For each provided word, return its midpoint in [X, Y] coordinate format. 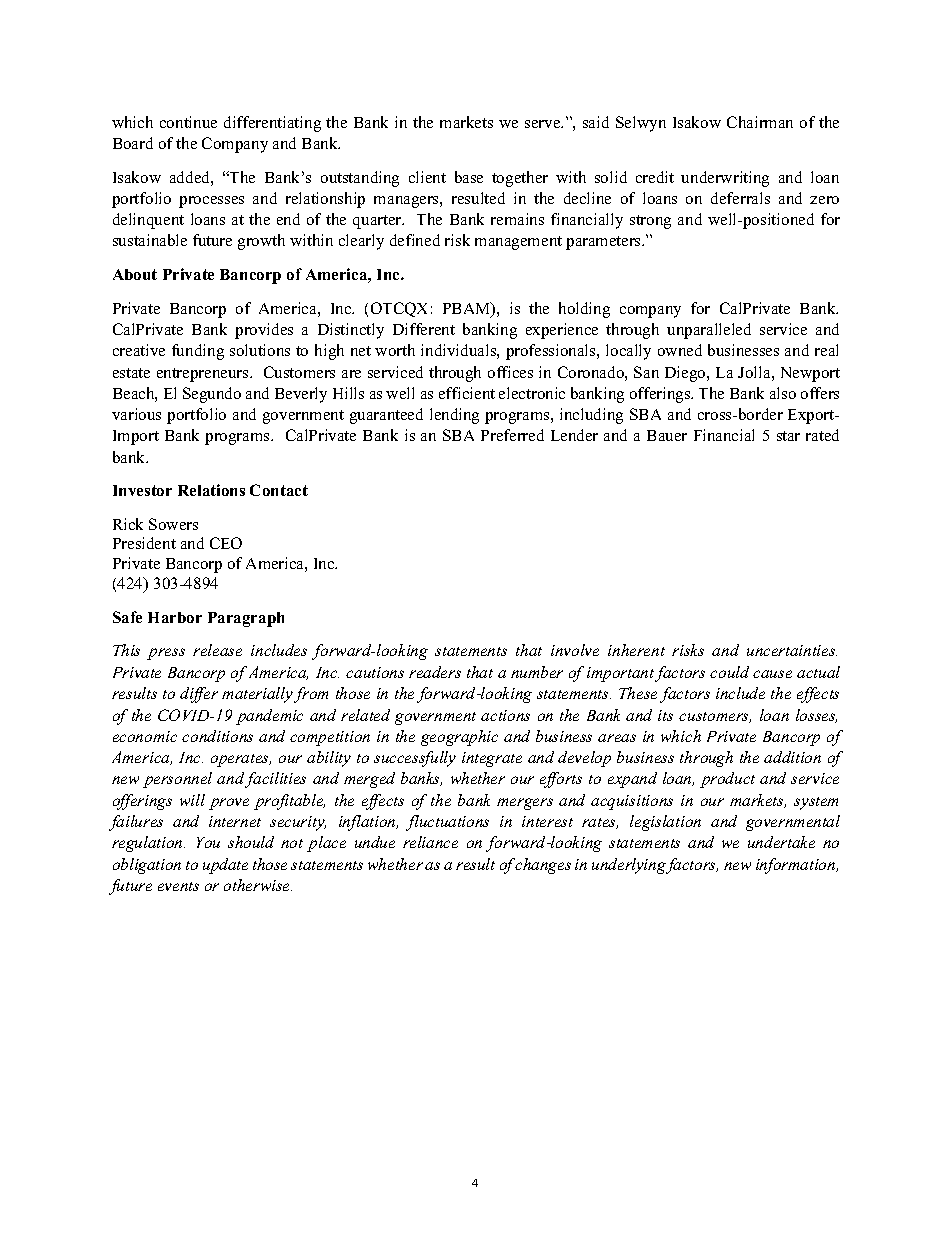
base [469, 177]
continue [188, 122]
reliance [430, 842]
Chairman [760, 122]
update [225, 866]
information [797, 866]
